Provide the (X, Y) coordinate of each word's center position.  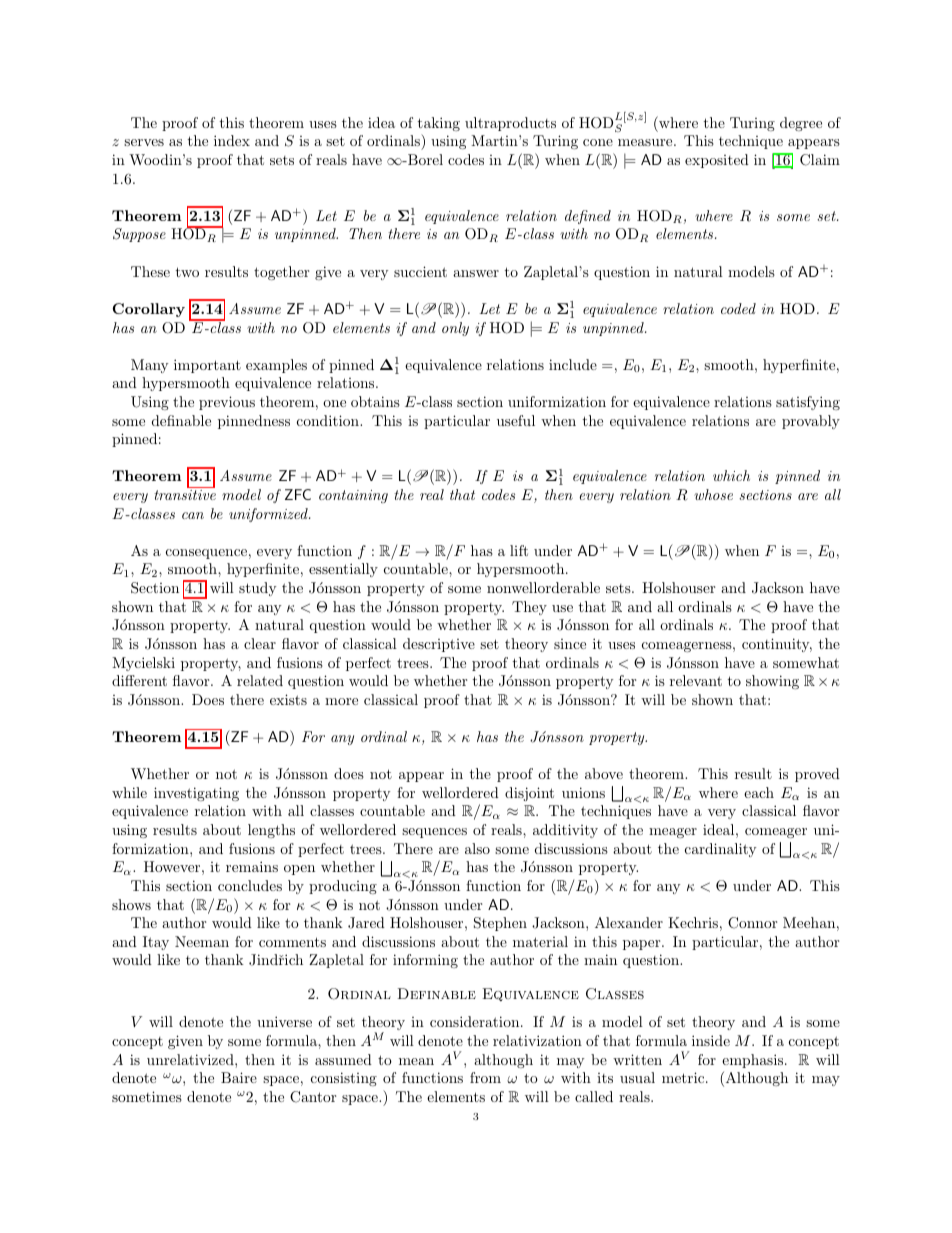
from (485, 1077)
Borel (424, 159)
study (257, 589)
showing (772, 682)
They (529, 608)
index (232, 140)
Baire (239, 1077)
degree (801, 124)
